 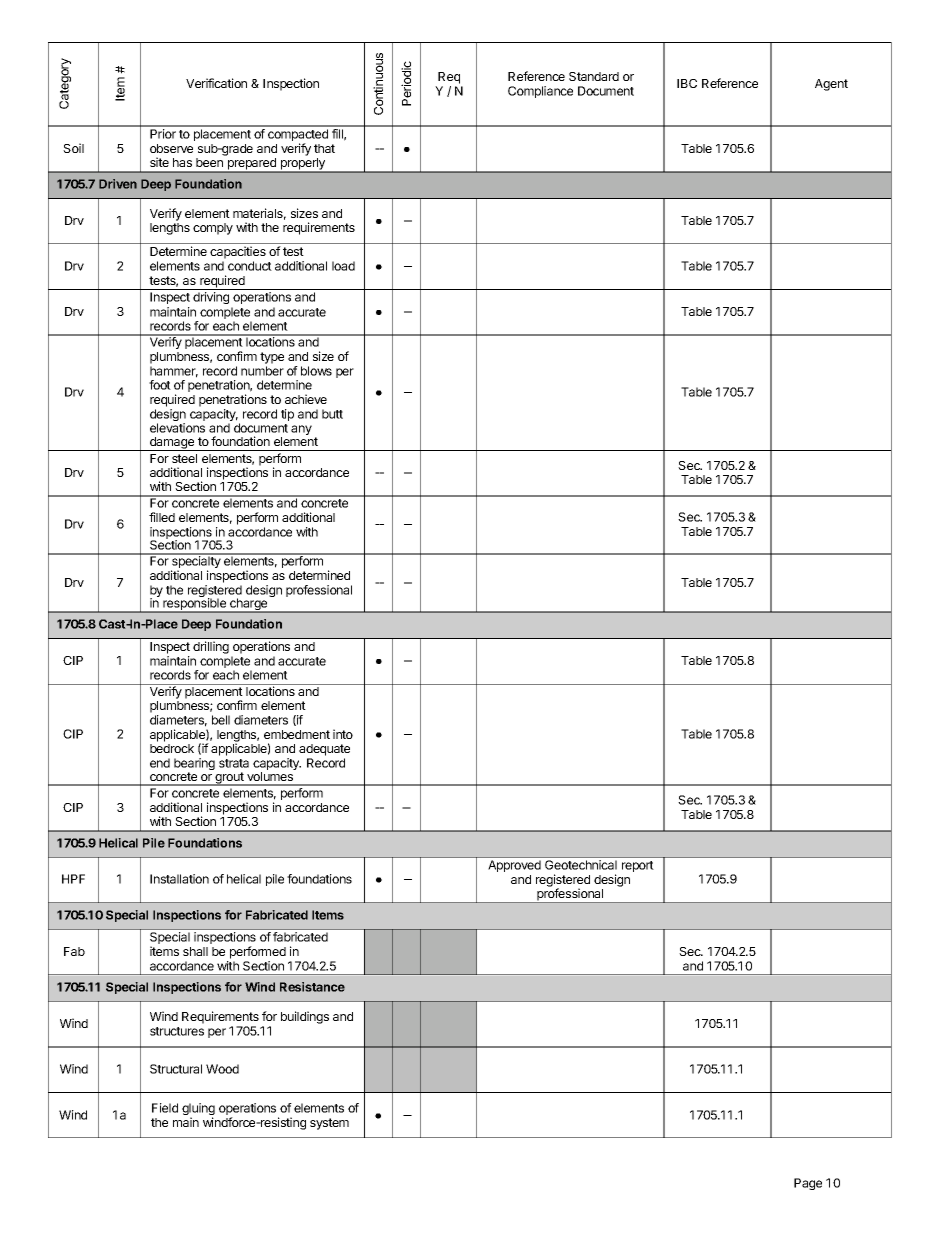 I want to click on drilling, so click(x=211, y=647).
